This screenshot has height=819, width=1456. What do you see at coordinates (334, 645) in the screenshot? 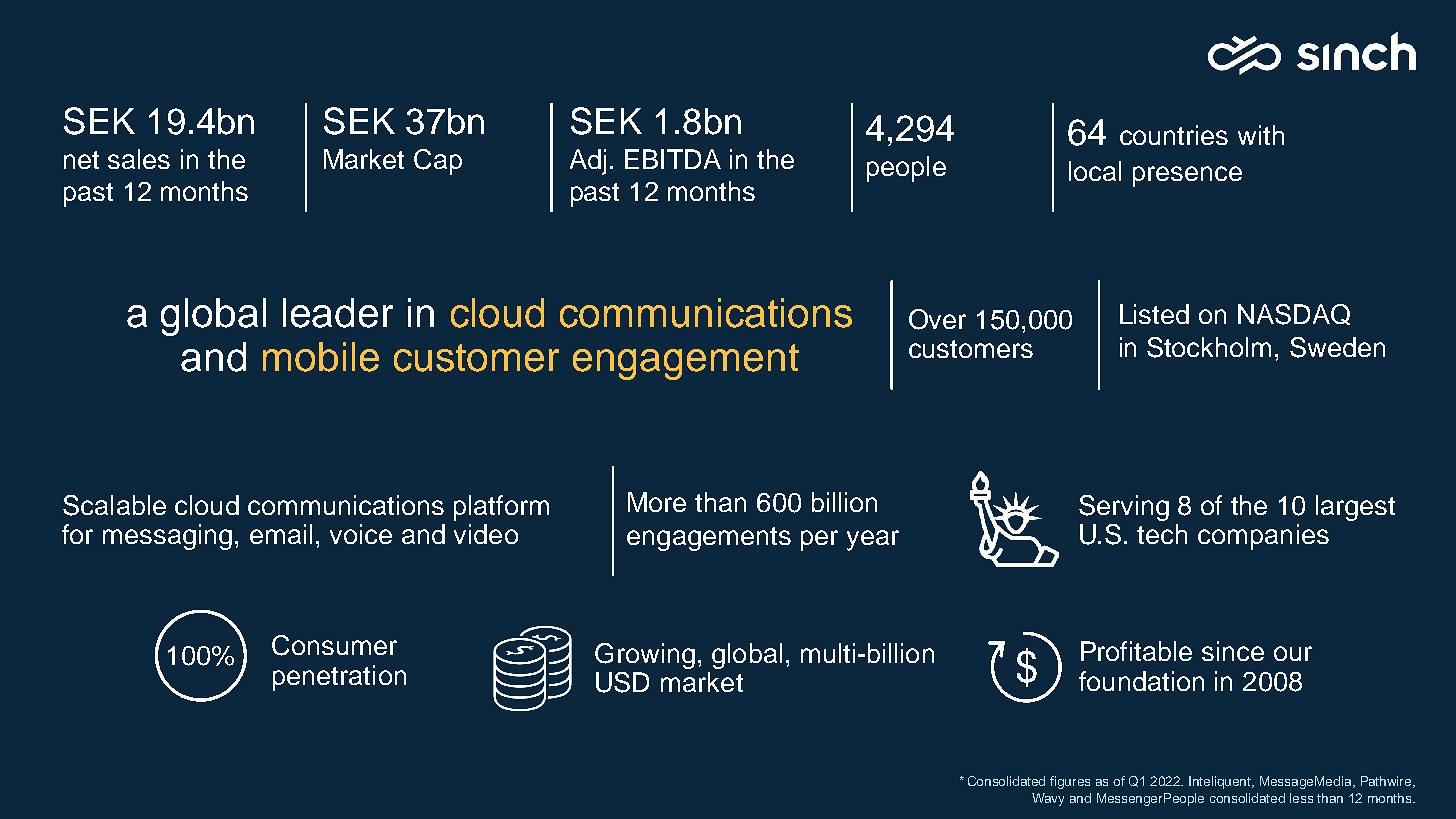
I see `Consumer` at bounding box center [334, 645].
